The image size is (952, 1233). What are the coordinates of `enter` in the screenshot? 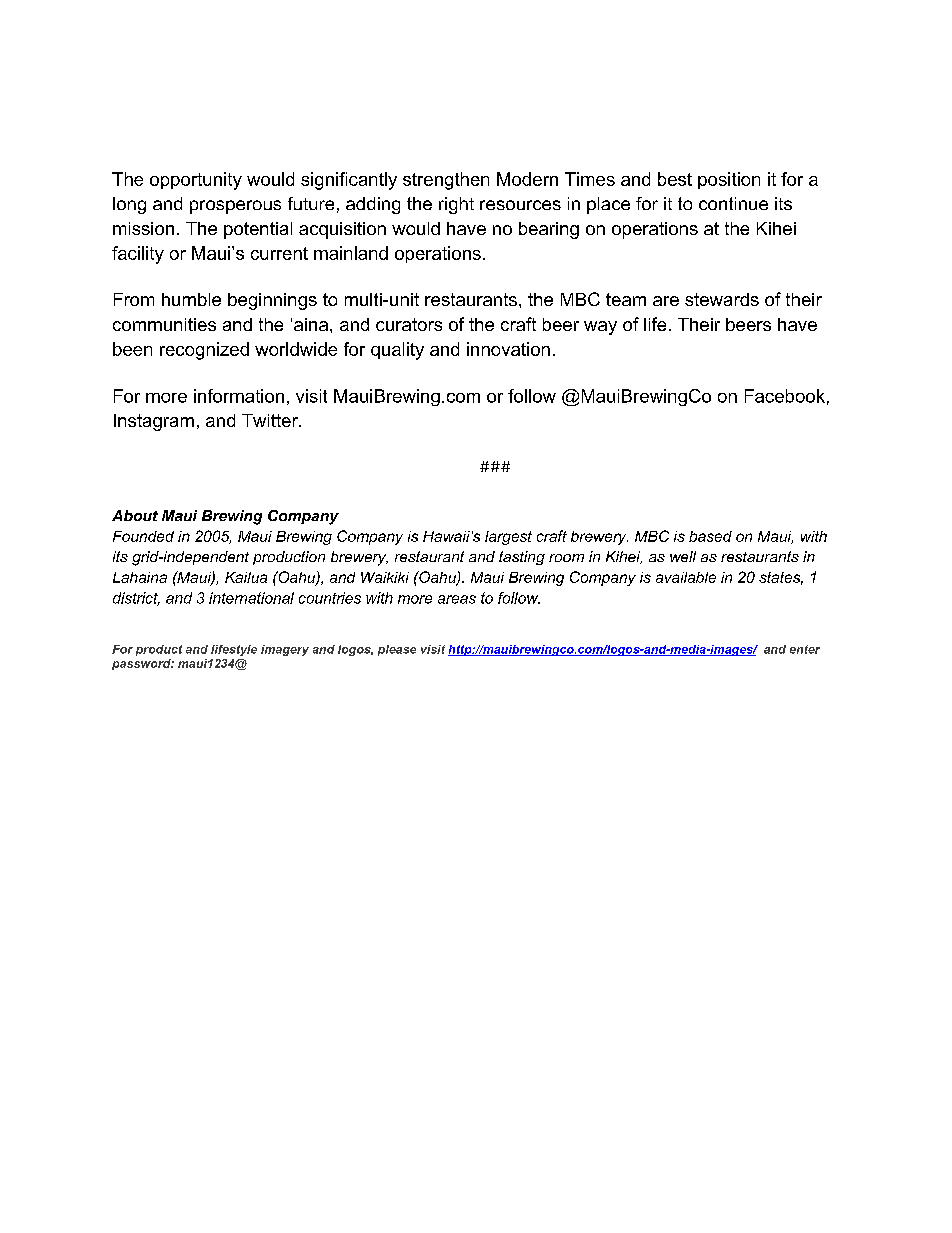 It's located at (805, 649).
